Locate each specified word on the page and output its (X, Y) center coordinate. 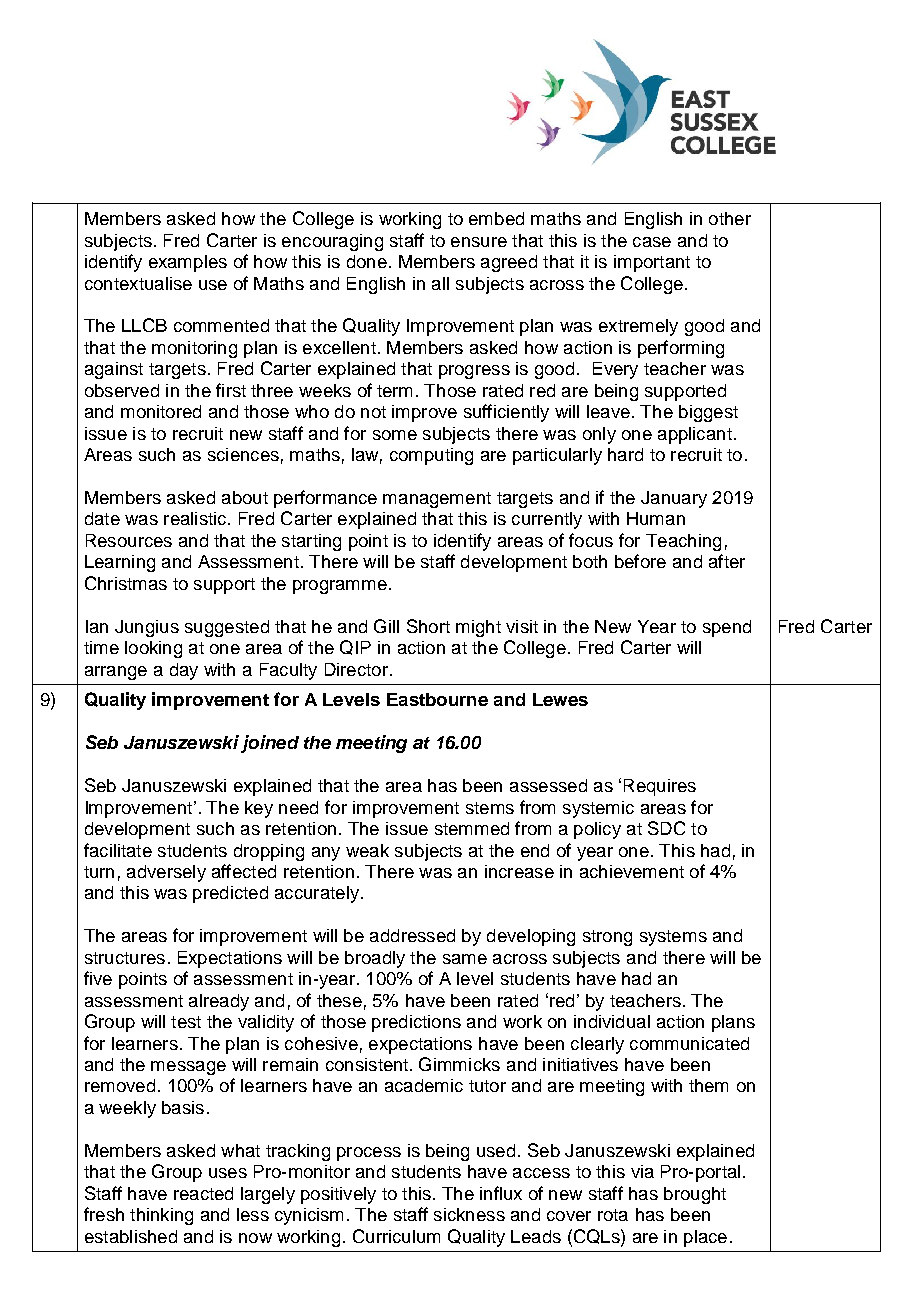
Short (428, 626)
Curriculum (396, 1236)
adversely (166, 873)
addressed (412, 935)
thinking (161, 1216)
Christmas (126, 583)
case (652, 242)
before (640, 561)
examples (188, 263)
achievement (632, 871)
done (367, 261)
